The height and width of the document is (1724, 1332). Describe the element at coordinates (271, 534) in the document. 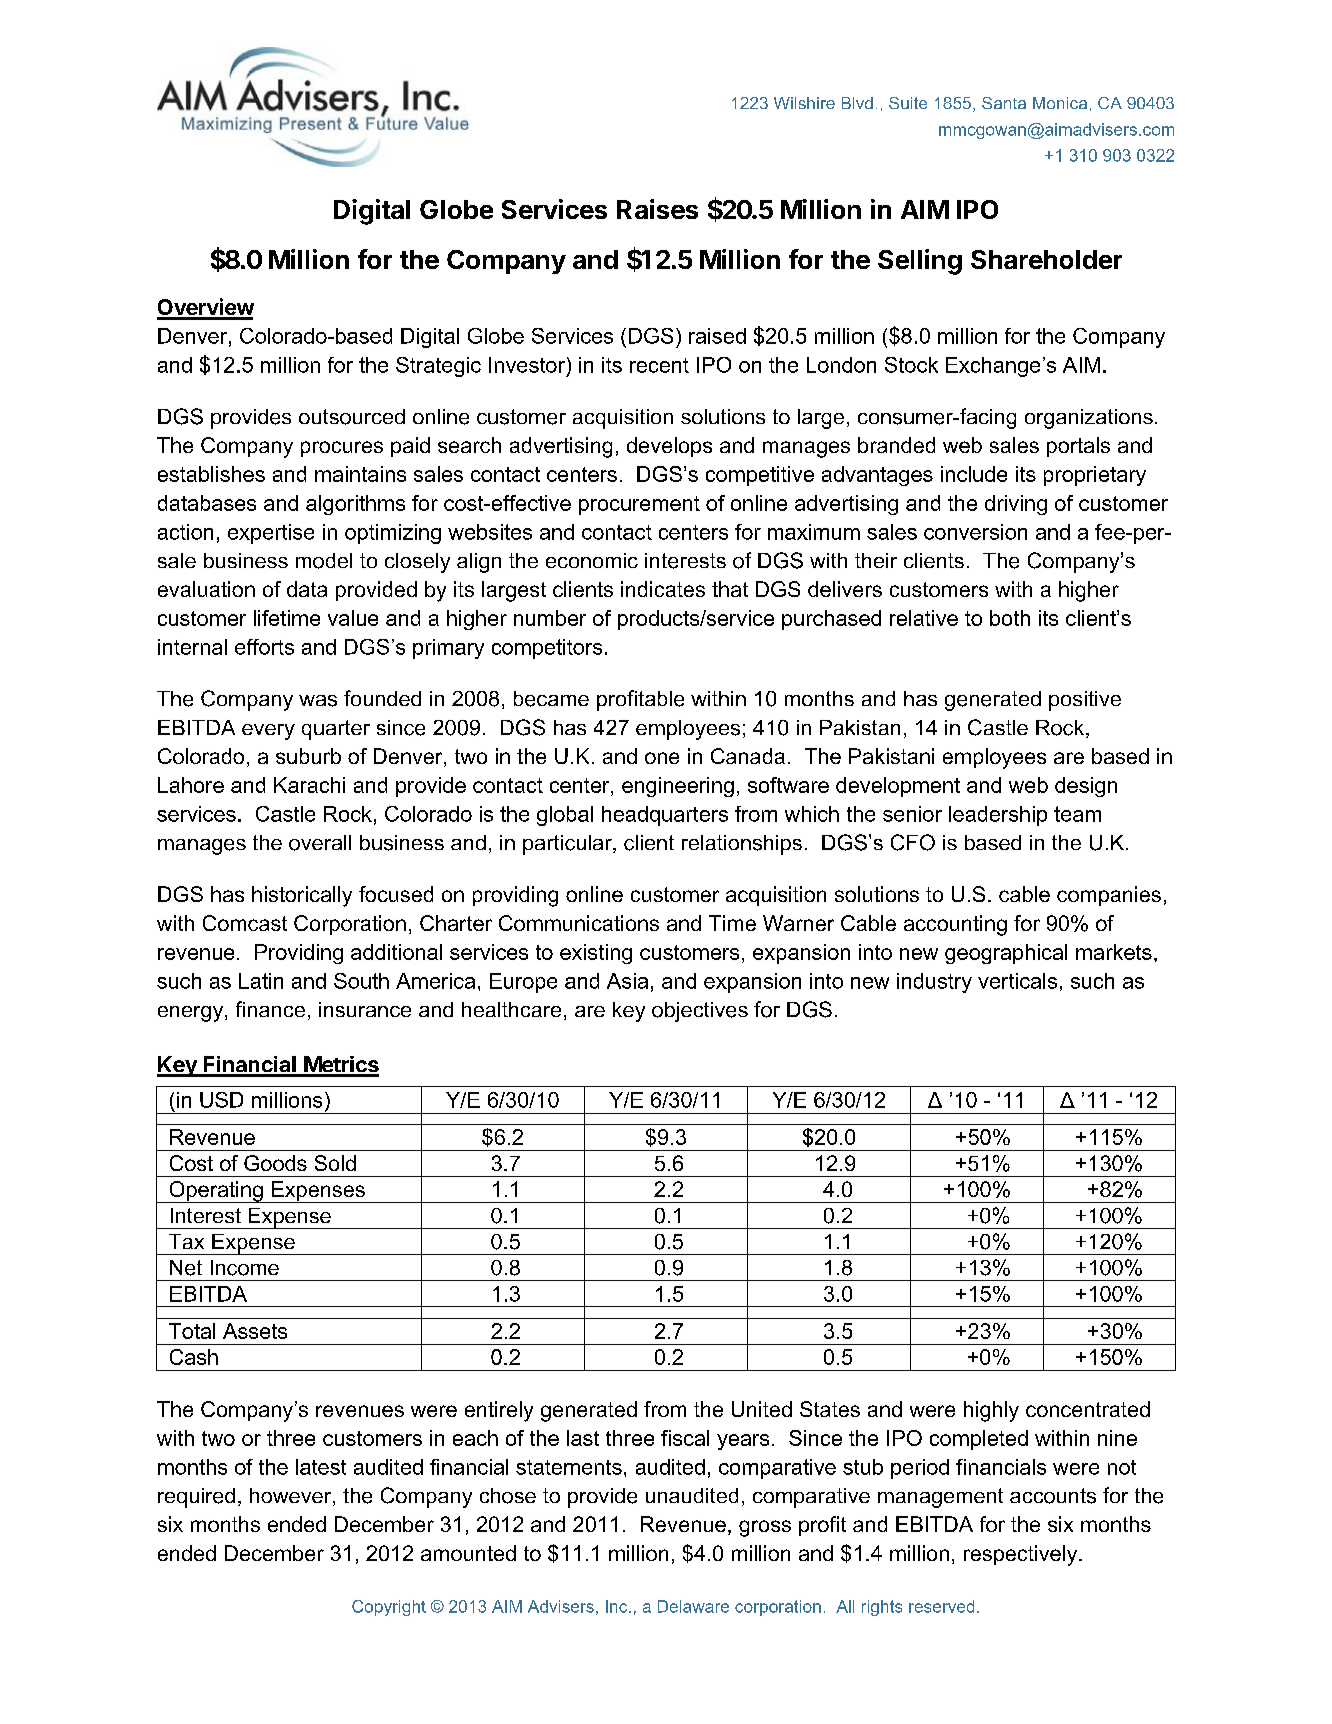

I see `expertise` at that location.
